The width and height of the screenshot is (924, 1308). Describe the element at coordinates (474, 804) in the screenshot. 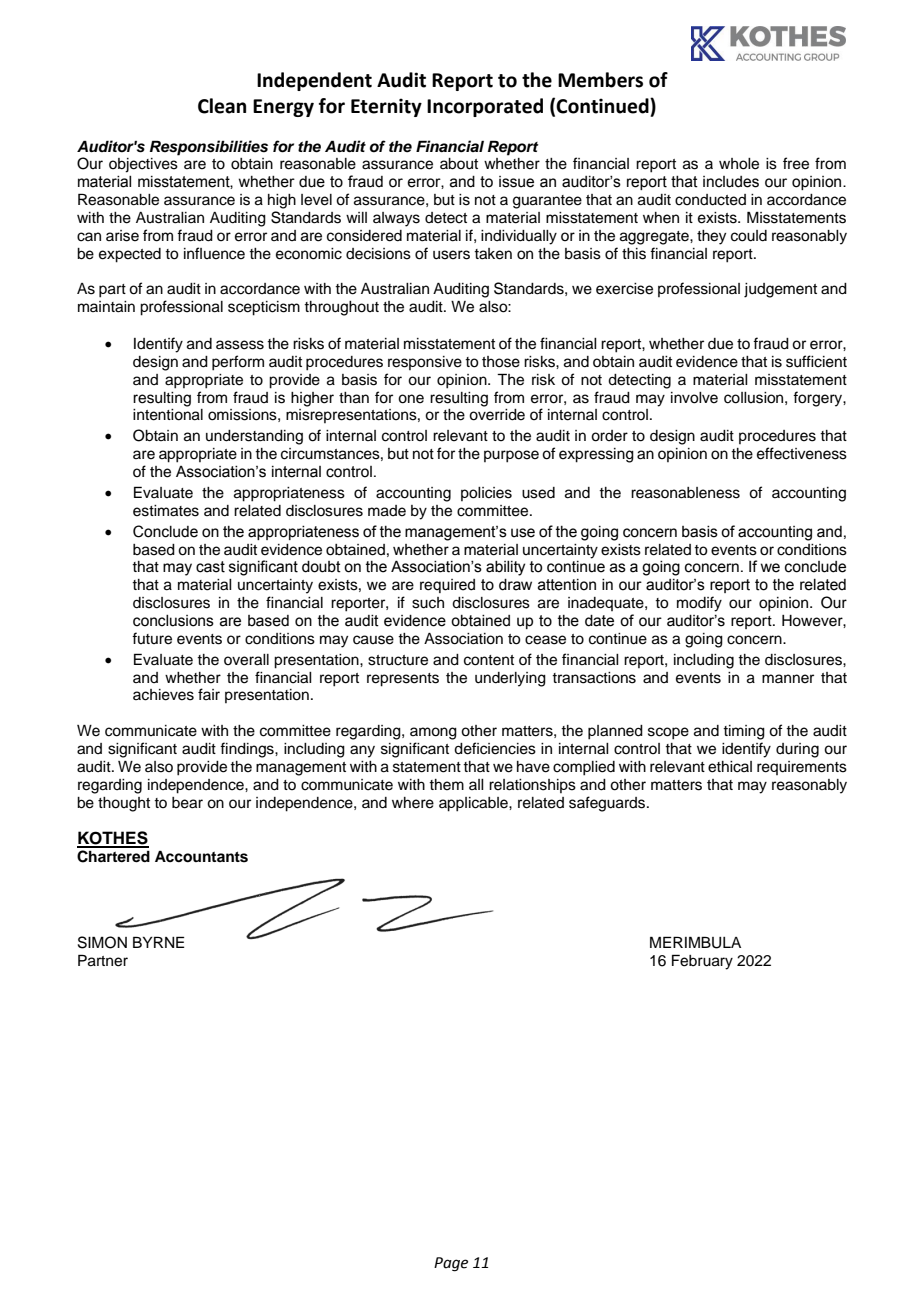

I see `applicable` at that location.
